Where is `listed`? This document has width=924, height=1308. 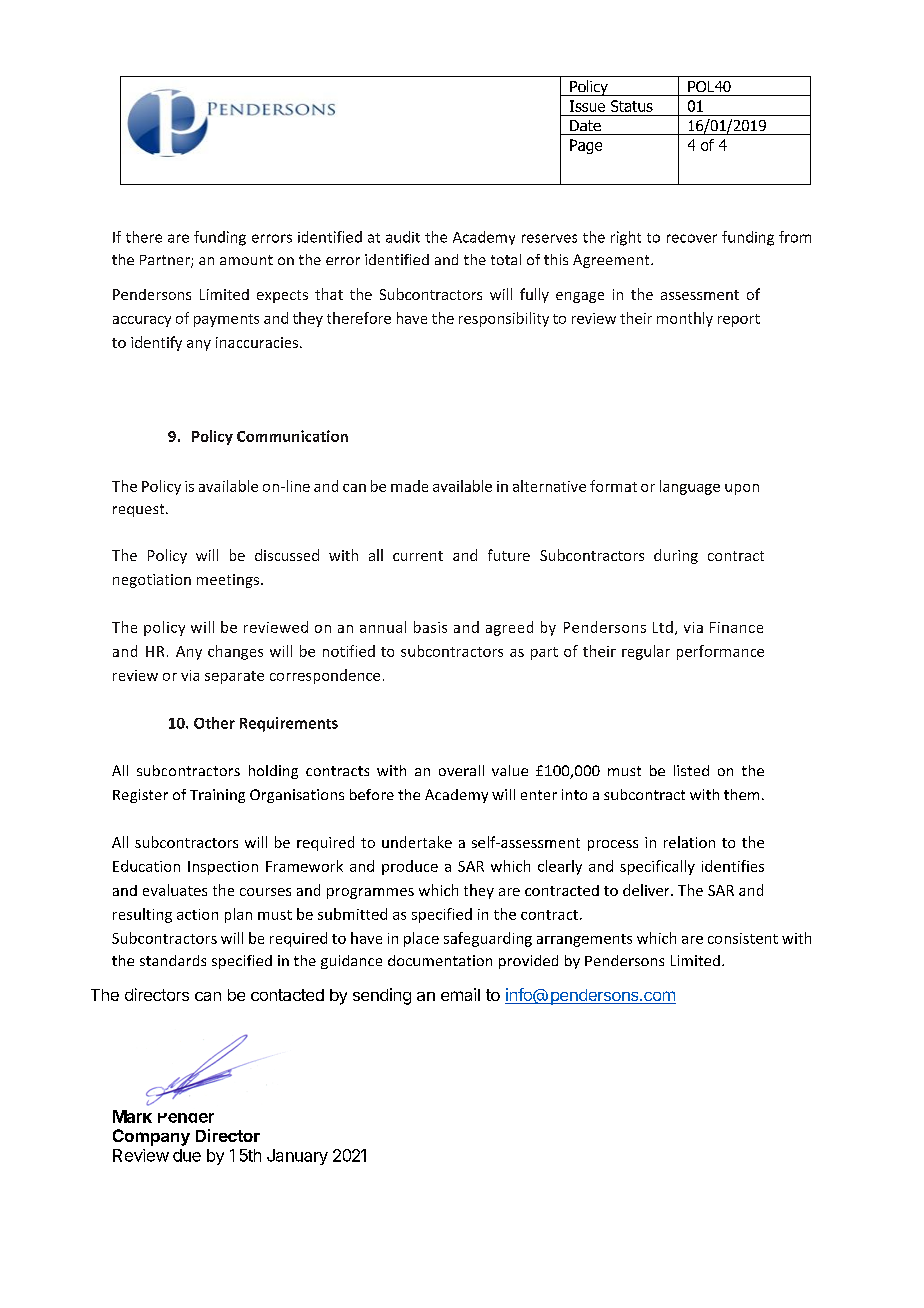 listed is located at coordinates (691, 770).
